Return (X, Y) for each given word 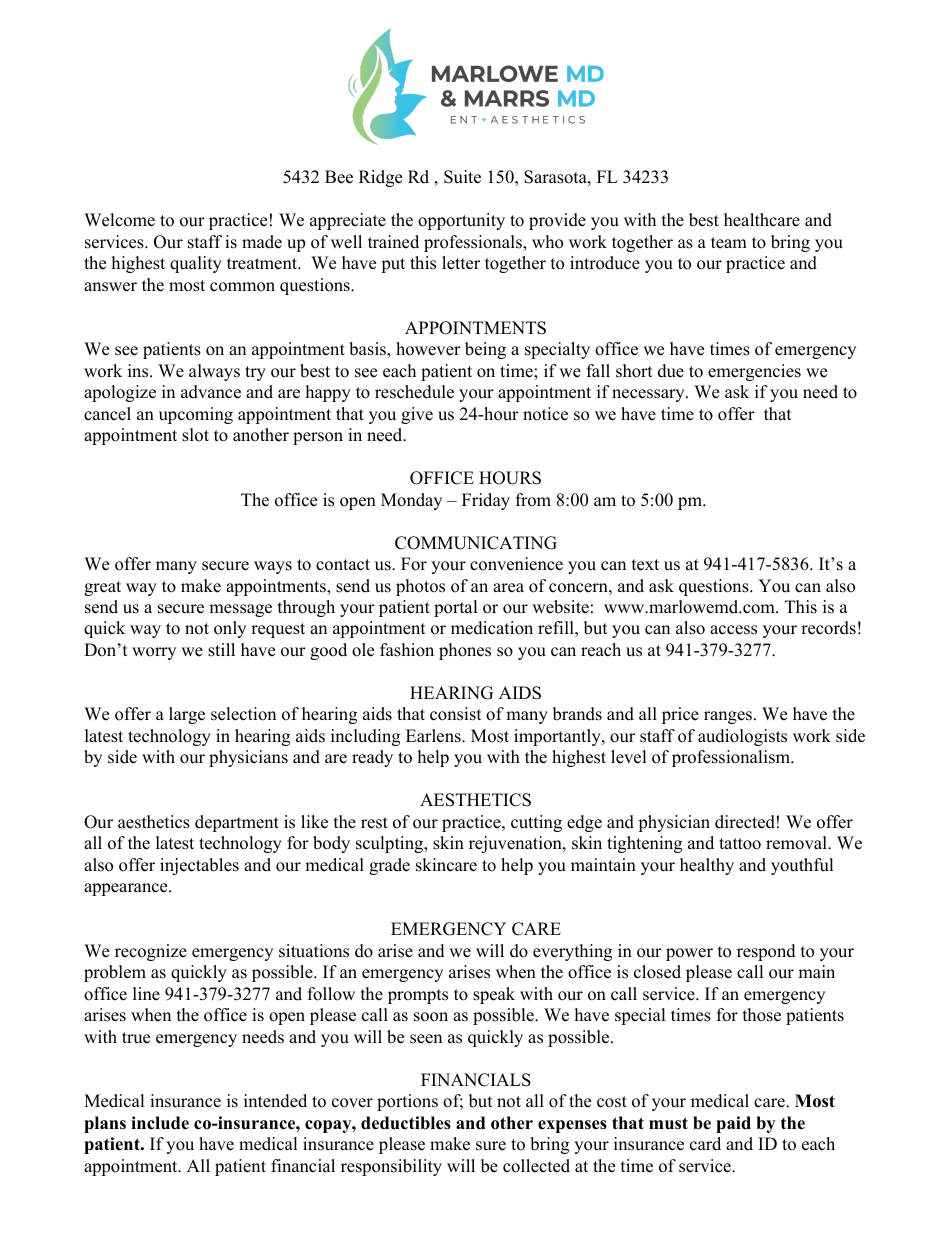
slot (195, 435)
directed (745, 822)
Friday (486, 501)
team (729, 243)
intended (275, 1101)
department (237, 823)
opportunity (461, 221)
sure (491, 1146)
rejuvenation (516, 844)
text (645, 565)
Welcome (119, 220)
